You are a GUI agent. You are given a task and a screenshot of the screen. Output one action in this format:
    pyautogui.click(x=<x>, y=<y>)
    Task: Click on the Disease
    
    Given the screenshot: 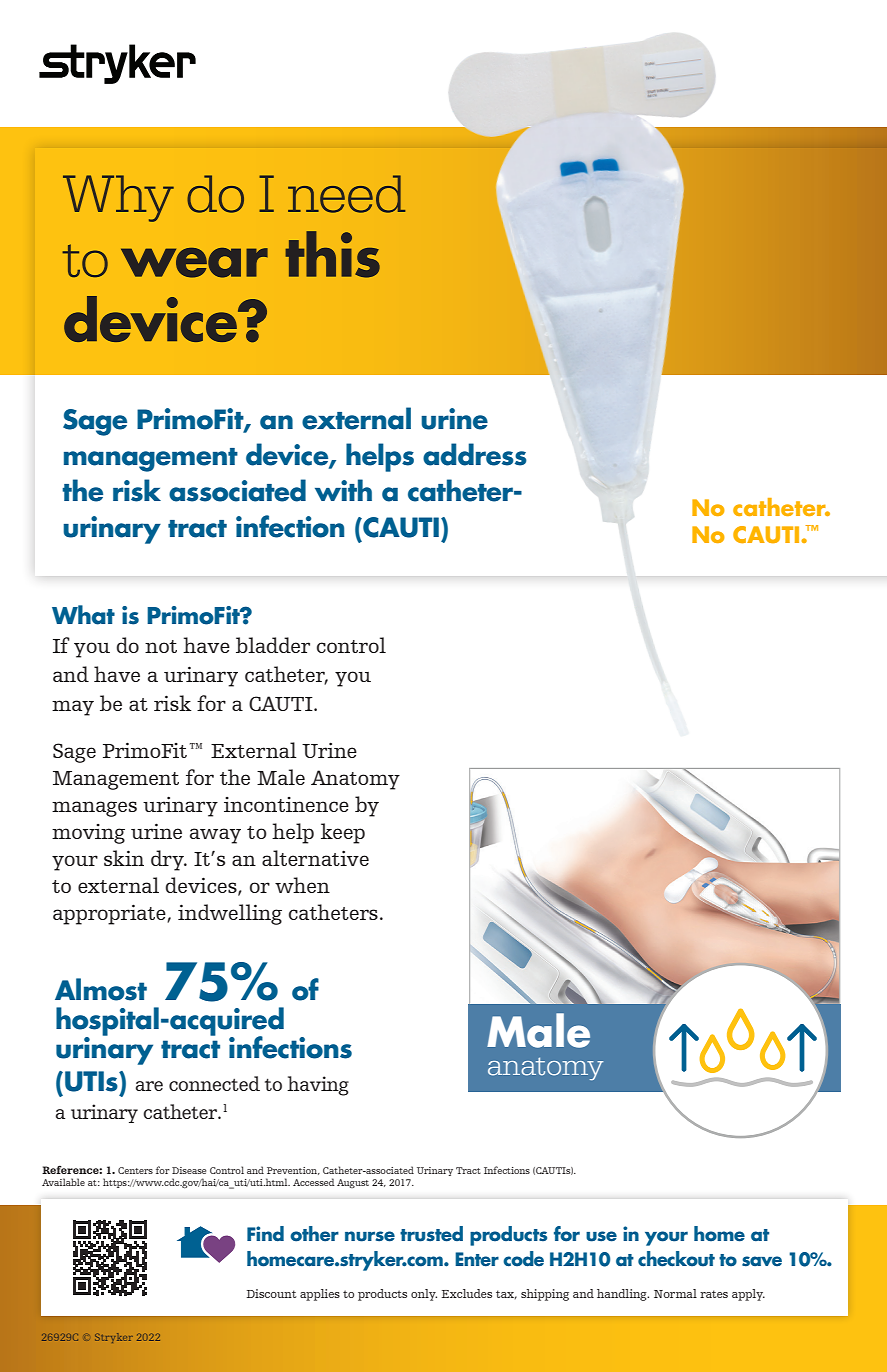 What is the action you would take?
    pyautogui.click(x=189, y=1170)
